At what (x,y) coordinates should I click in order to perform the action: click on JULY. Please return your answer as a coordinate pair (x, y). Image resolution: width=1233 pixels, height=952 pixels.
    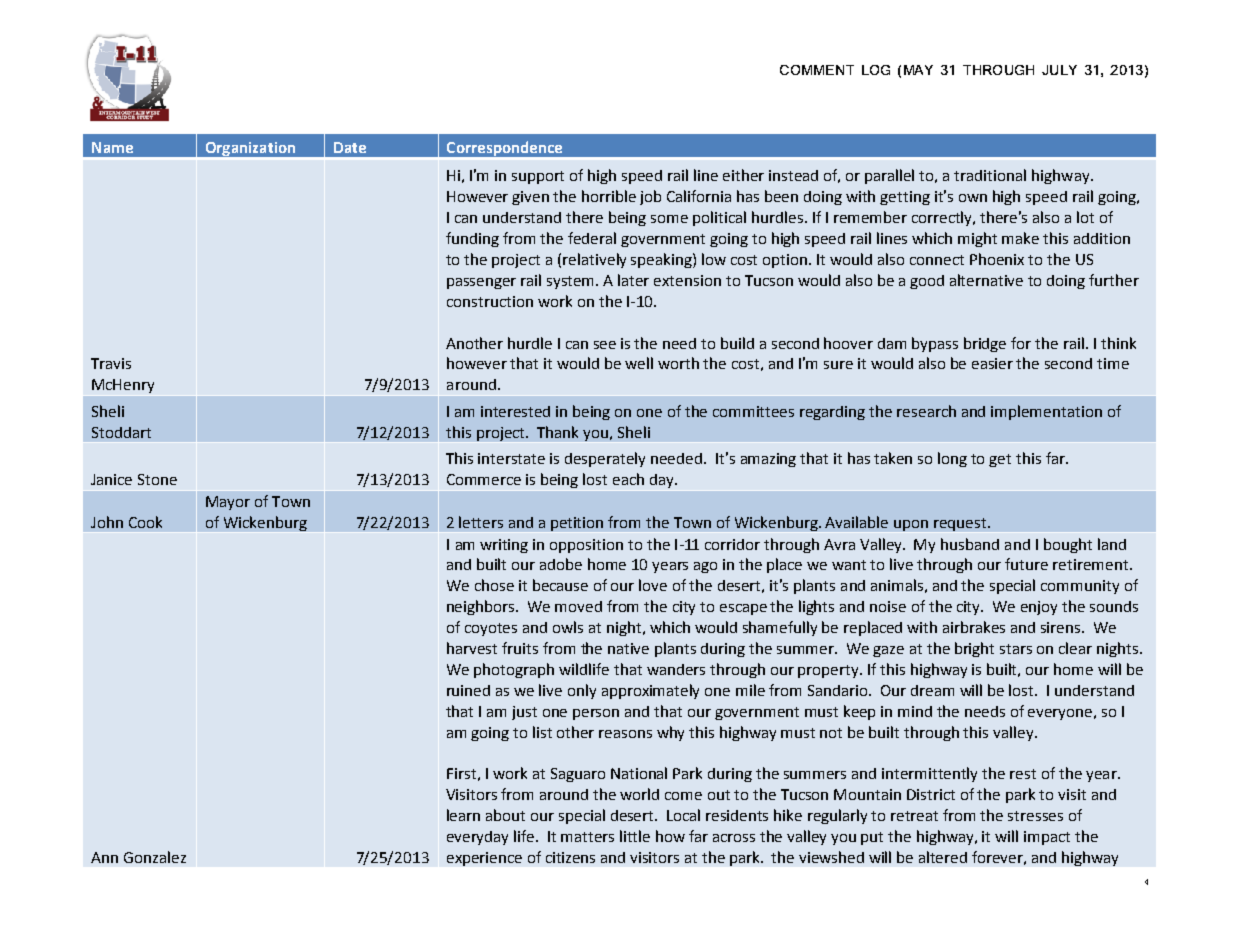
    Looking at the image, I should click on (1059, 70).
